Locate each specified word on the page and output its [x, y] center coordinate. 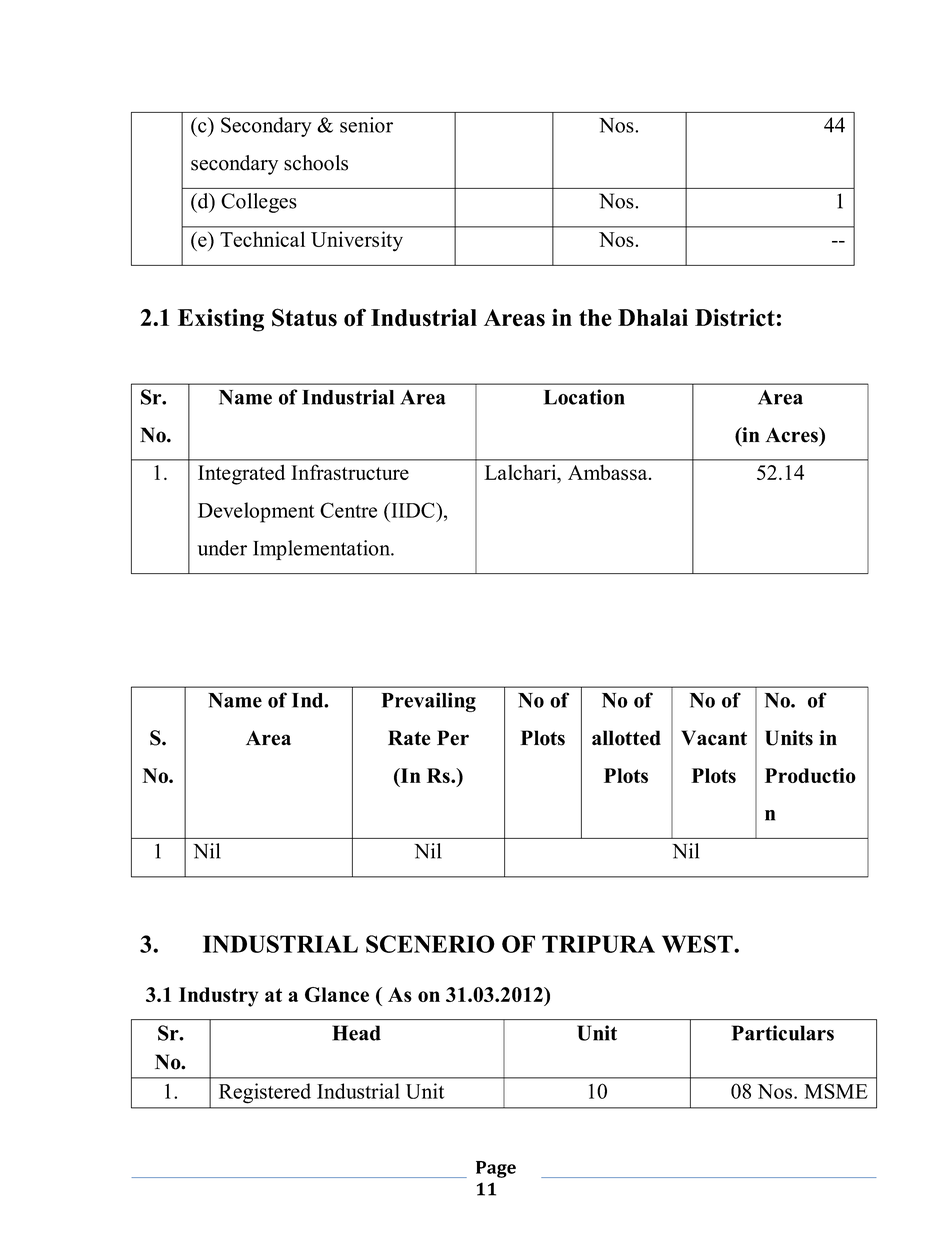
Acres [792, 435]
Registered [265, 1093]
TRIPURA [598, 944]
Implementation [323, 550]
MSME [836, 1091]
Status [304, 317]
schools [316, 163]
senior [366, 125]
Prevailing [429, 702]
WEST [698, 944]
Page [496, 1169]
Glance [337, 994]
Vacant [714, 738]
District [735, 317]
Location [584, 397]
